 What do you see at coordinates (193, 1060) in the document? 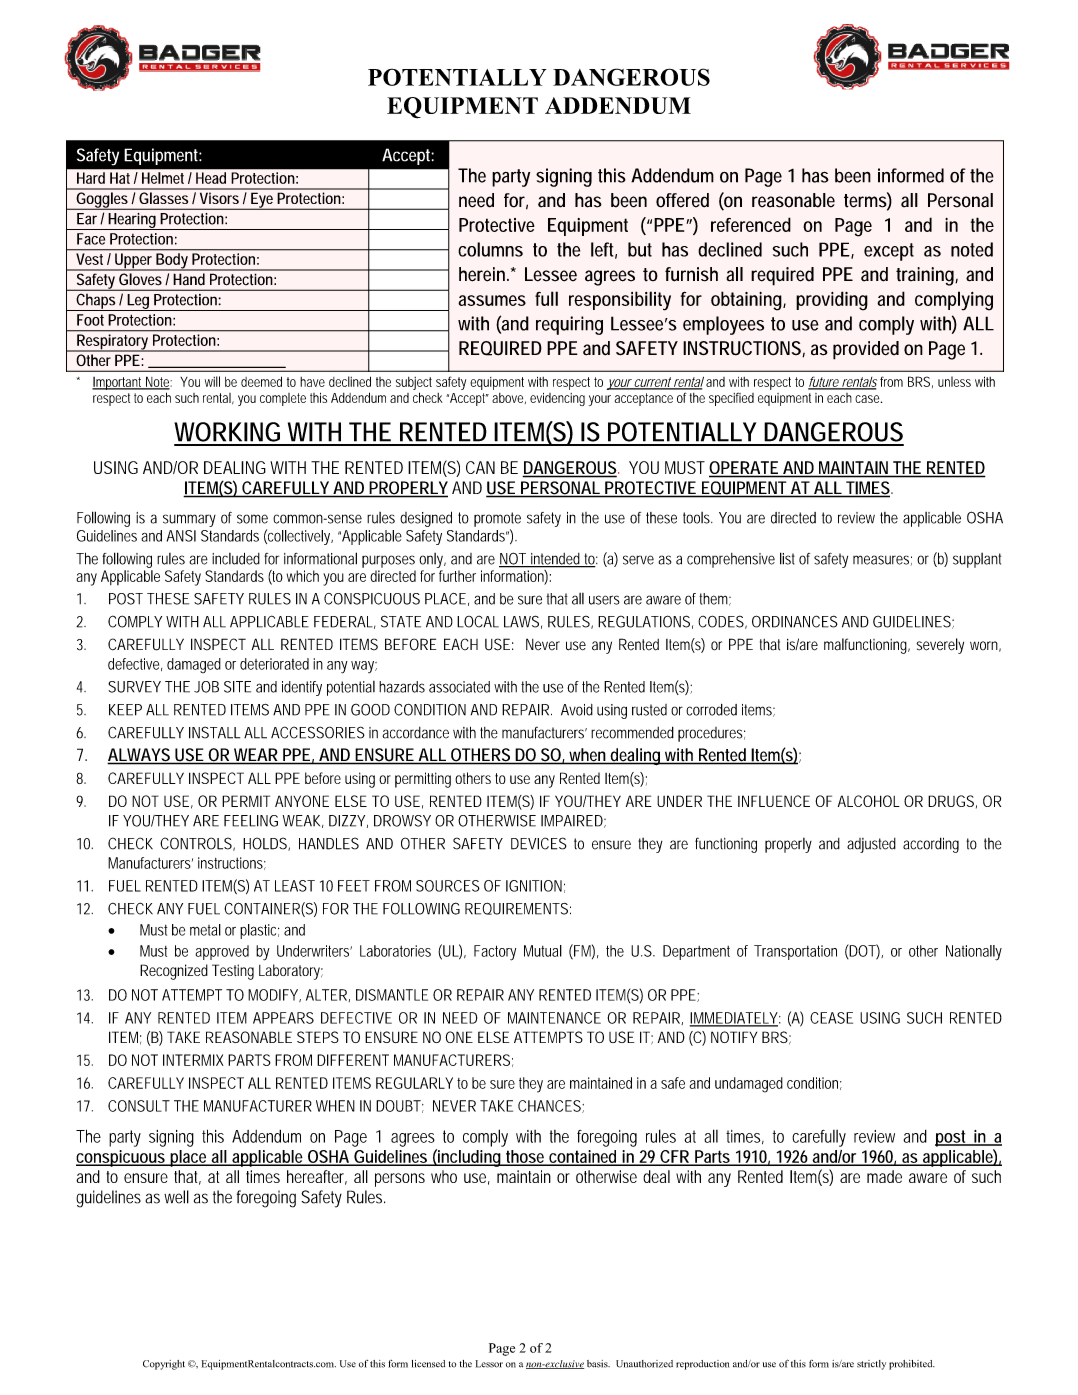
I see `INTERMIX` at bounding box center [193, 1060].
